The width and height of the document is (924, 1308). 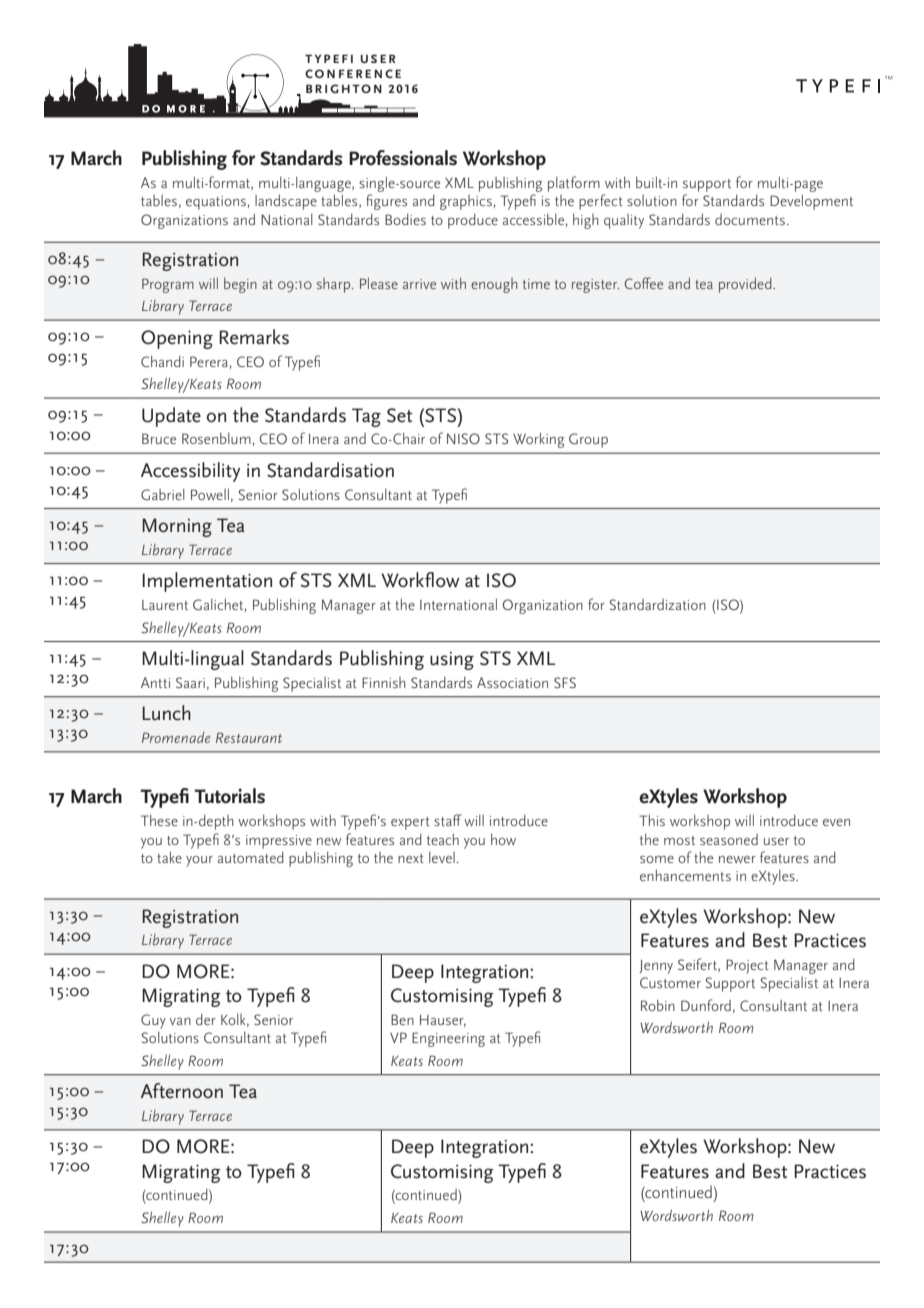 What do you see at coordinates (588, 440) in the document?
I see `Group` at bounding box center [588, 440].
